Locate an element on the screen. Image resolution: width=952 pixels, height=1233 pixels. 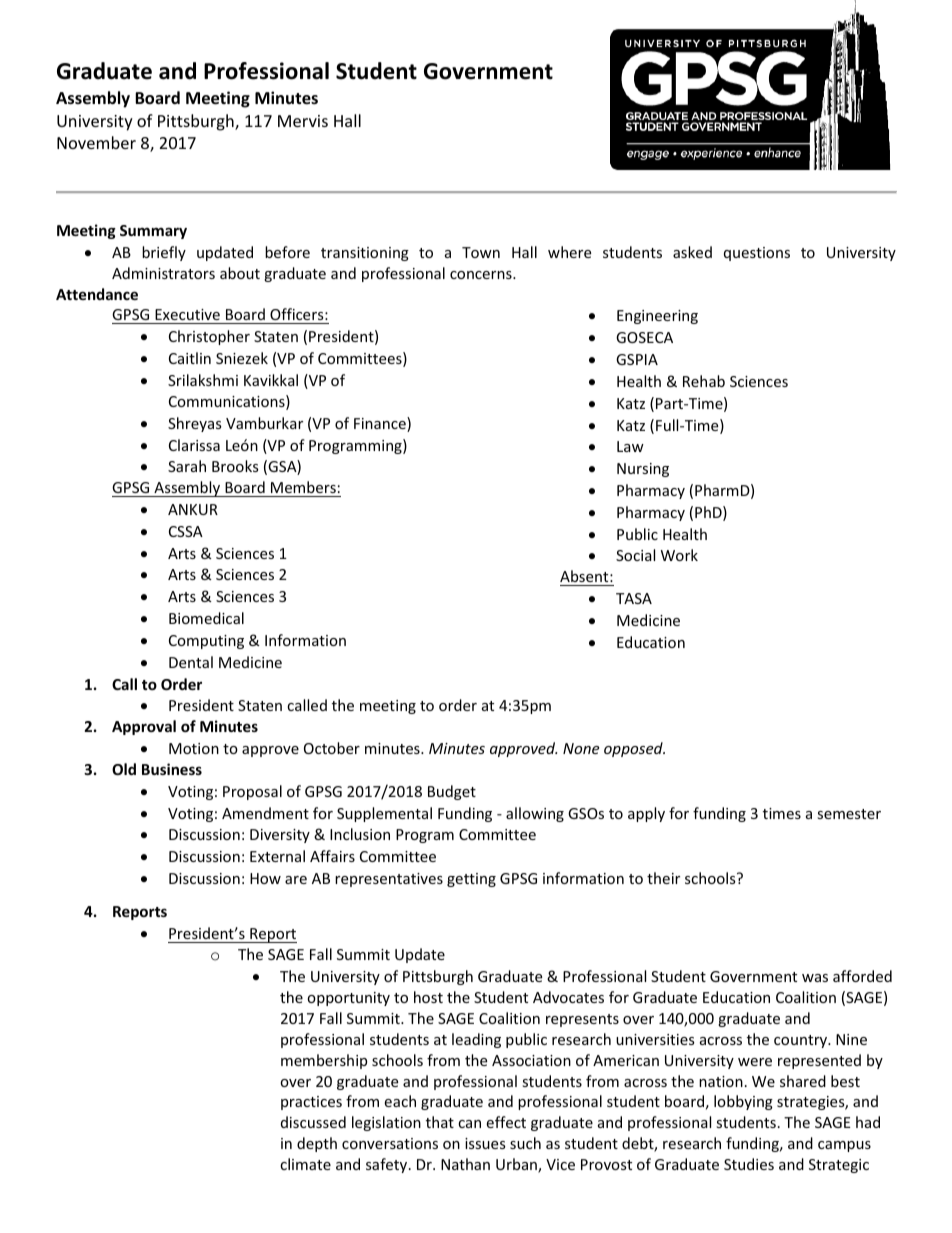
TASA is located at coordinates (634, 598).
